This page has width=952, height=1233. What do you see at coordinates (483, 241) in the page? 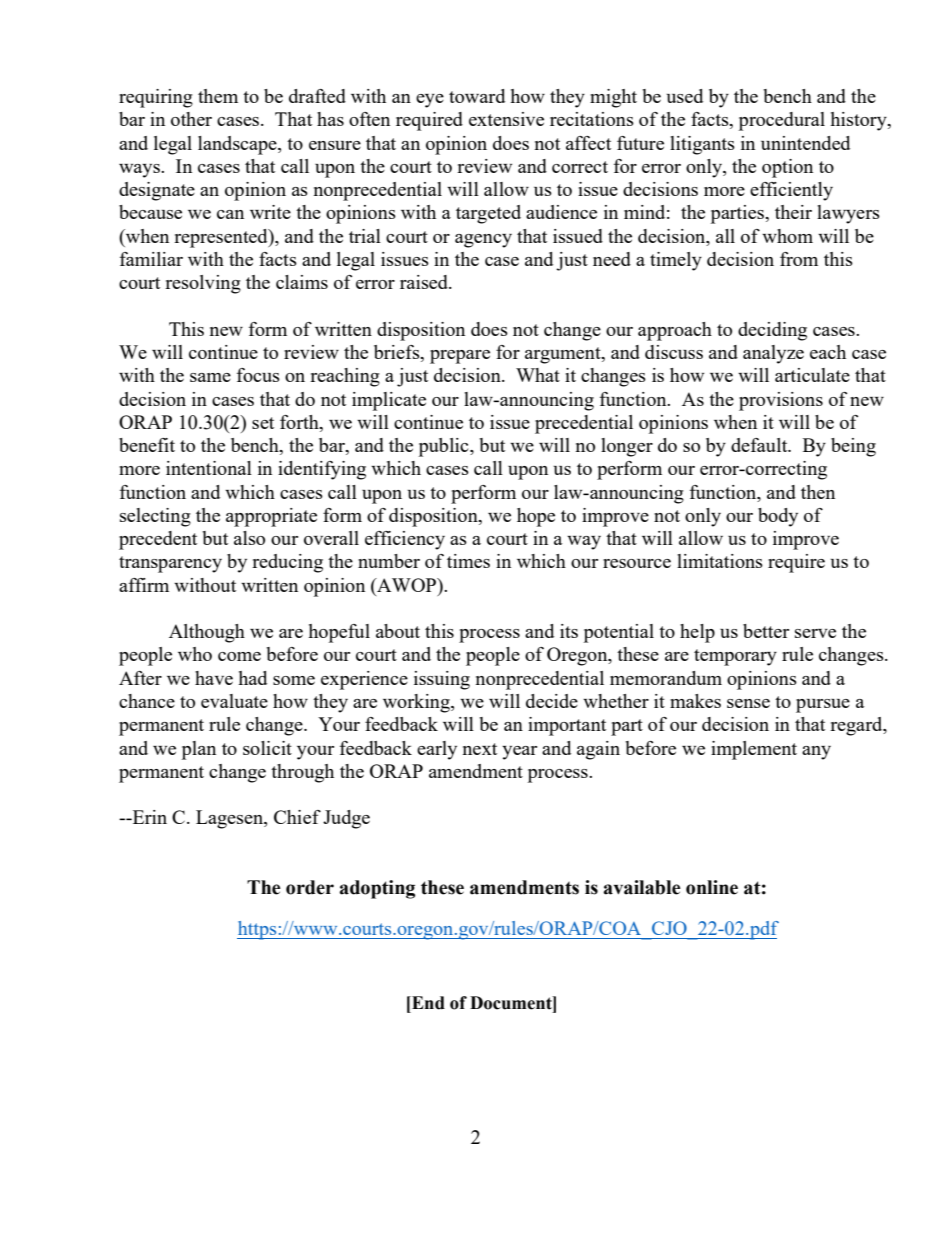
I see `agency` at bounding box center [483, 241].
